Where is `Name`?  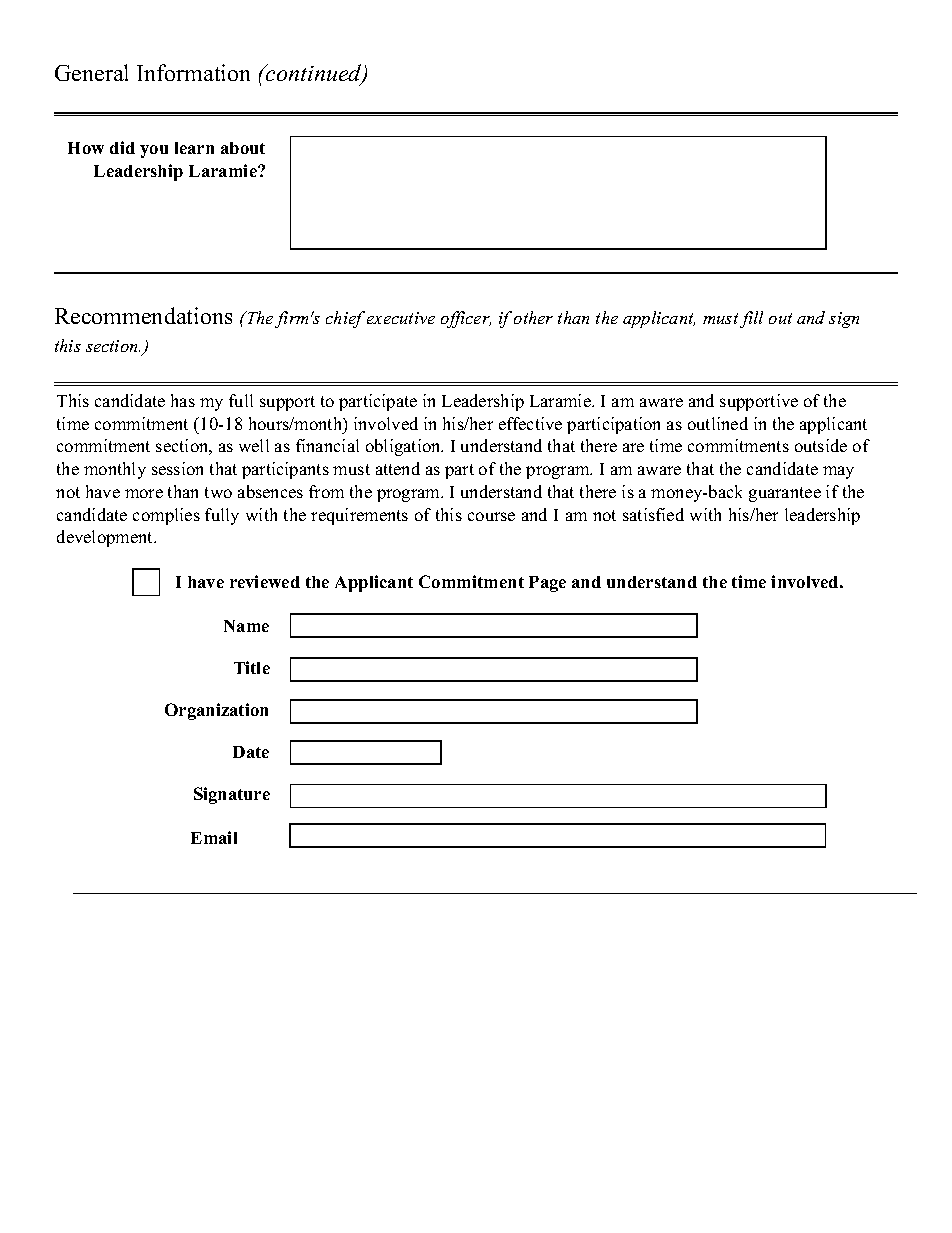 Name is located at coordinates (246, 626).
